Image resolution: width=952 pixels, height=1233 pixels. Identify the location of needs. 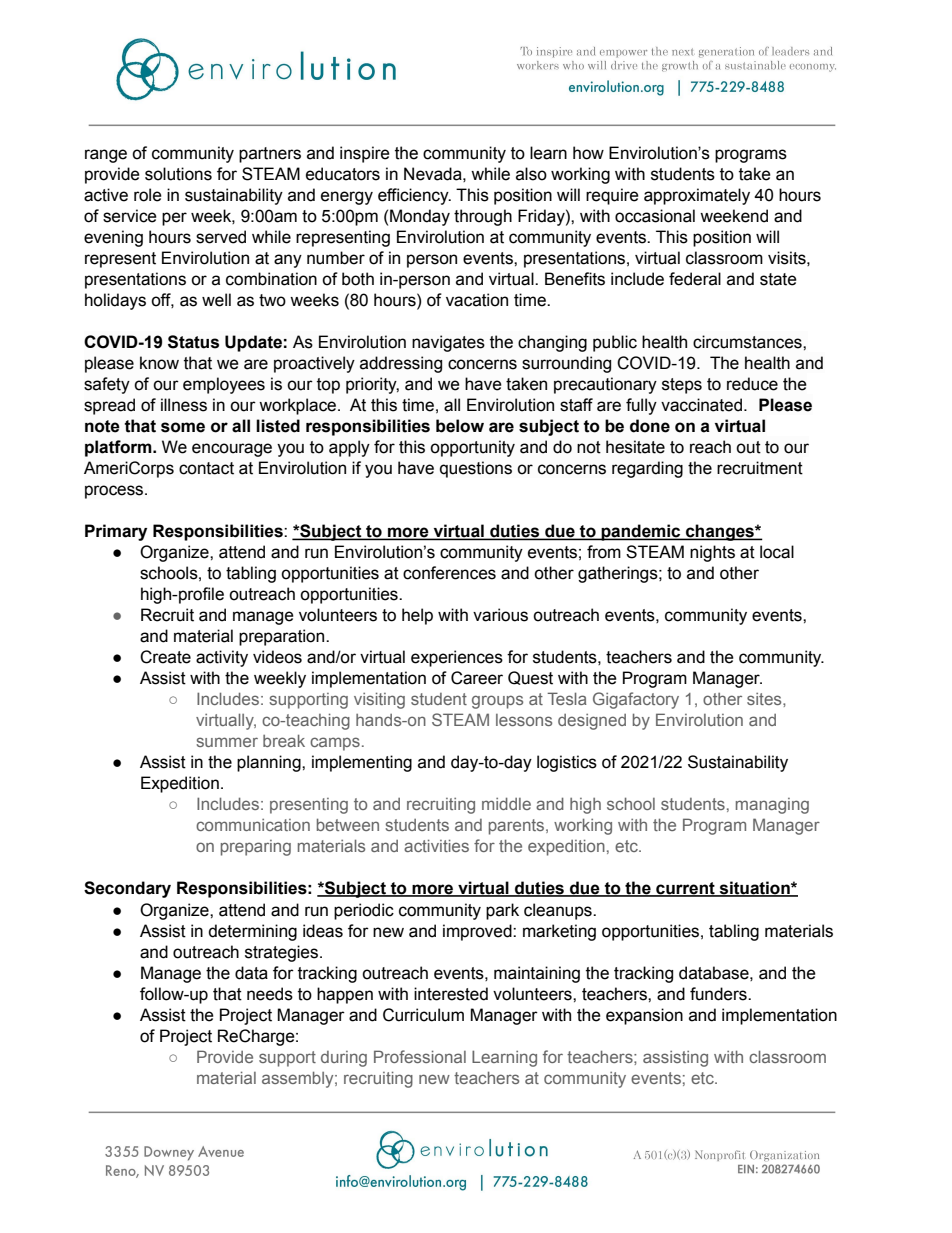
(270, 994).
